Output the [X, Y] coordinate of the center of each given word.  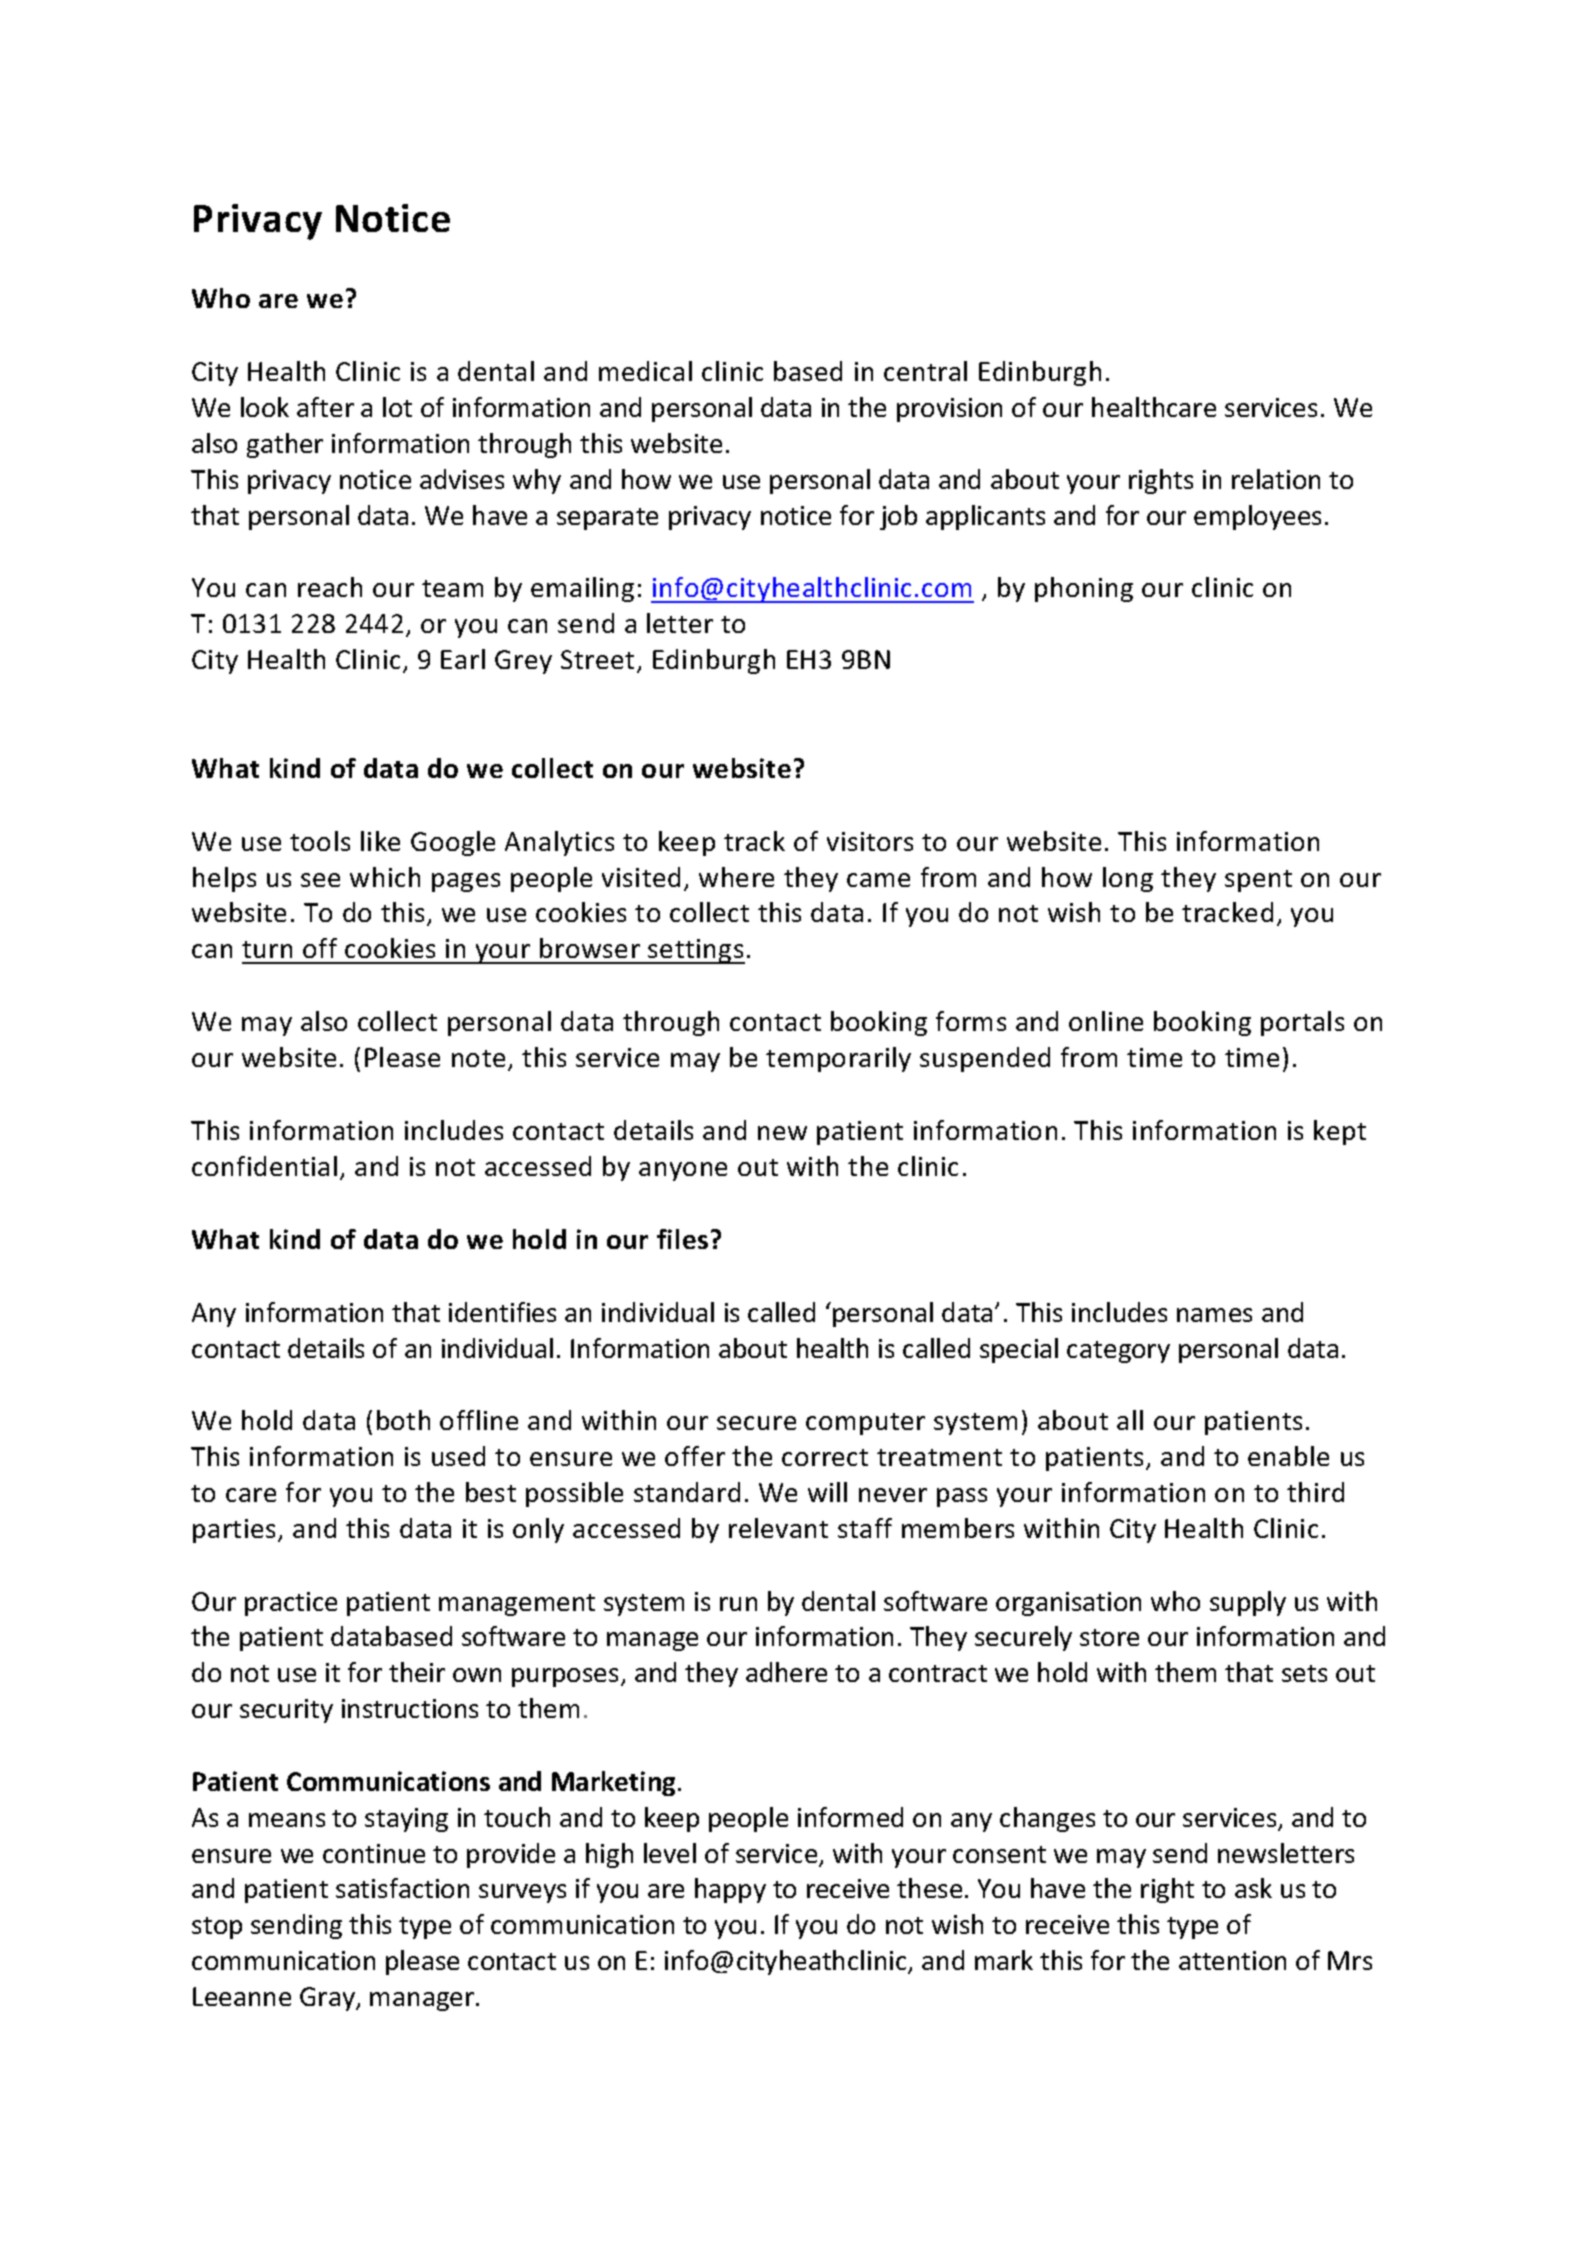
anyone [683, 1171]
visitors [870, 841]
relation [1276, 479]
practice [291, 1604]
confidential [264, 1166]
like [380, 841]
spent [1258, 881]
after [325, 407]
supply [1248, 1603]
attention [1232, 1960]
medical [645, 371]
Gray [328, 1999]
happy [730, 1890]
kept [1340, 1132]
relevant [778, 1528]
